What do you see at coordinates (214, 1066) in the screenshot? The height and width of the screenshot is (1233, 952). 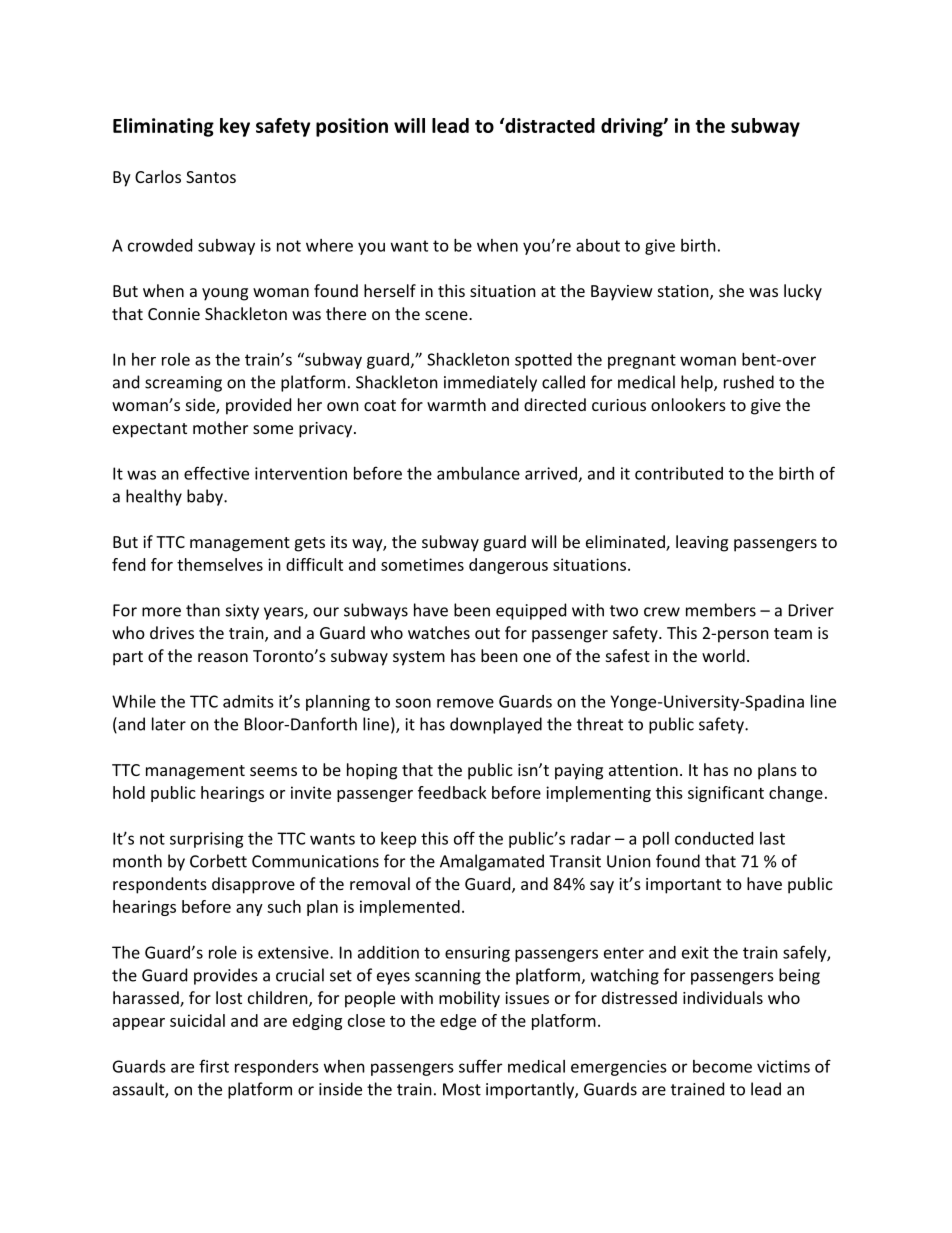 I see `first` at bounding box center [214, 1066].
